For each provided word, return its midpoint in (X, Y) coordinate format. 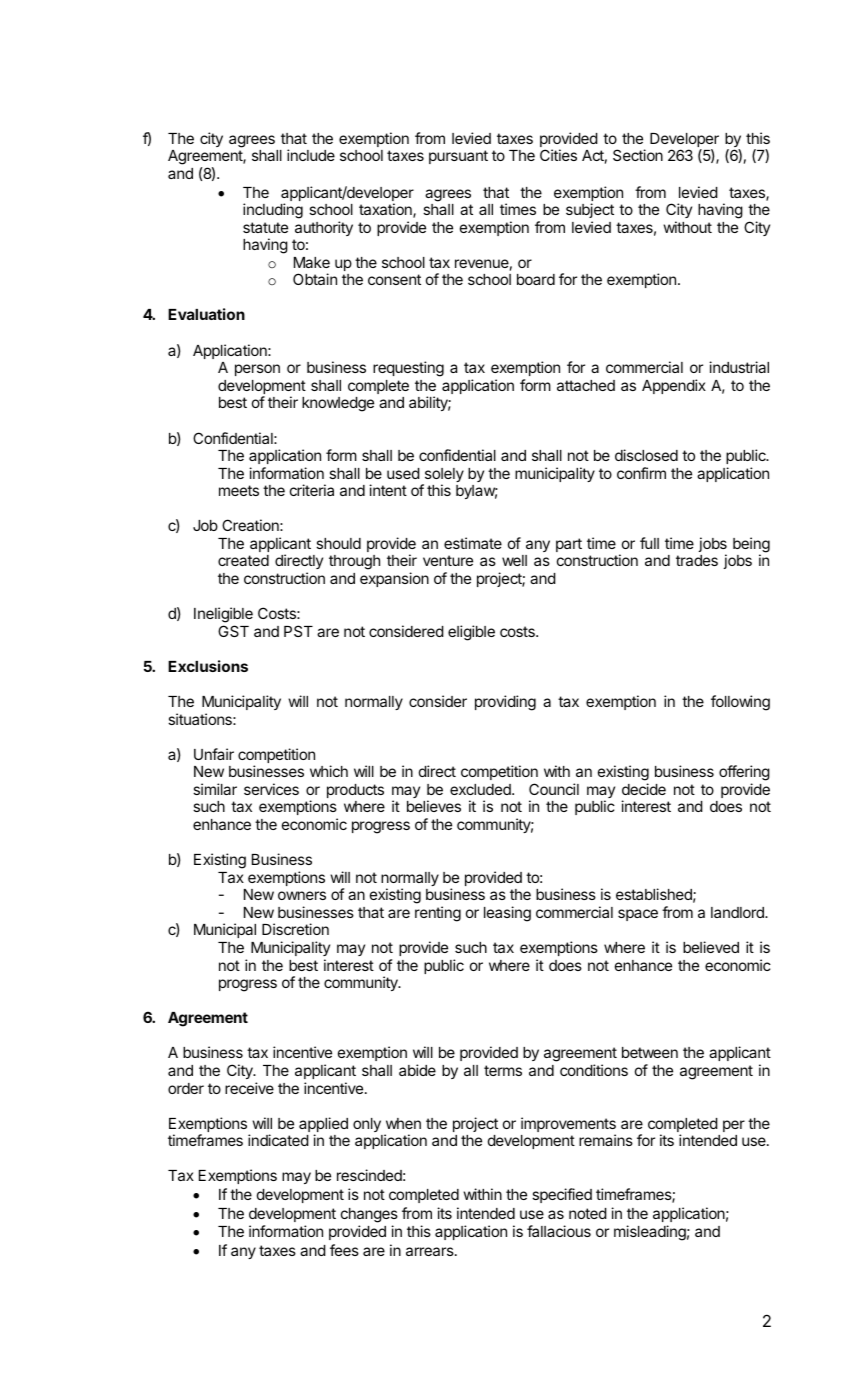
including (273, 211)
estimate (473, 543)
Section (638, 155)
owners (302, 895)
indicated (278, 1140)
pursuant (458, 157)
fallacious (559, 1231)
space (638, 915)
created (243, 560)
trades (697, 560)
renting (438, 914)
